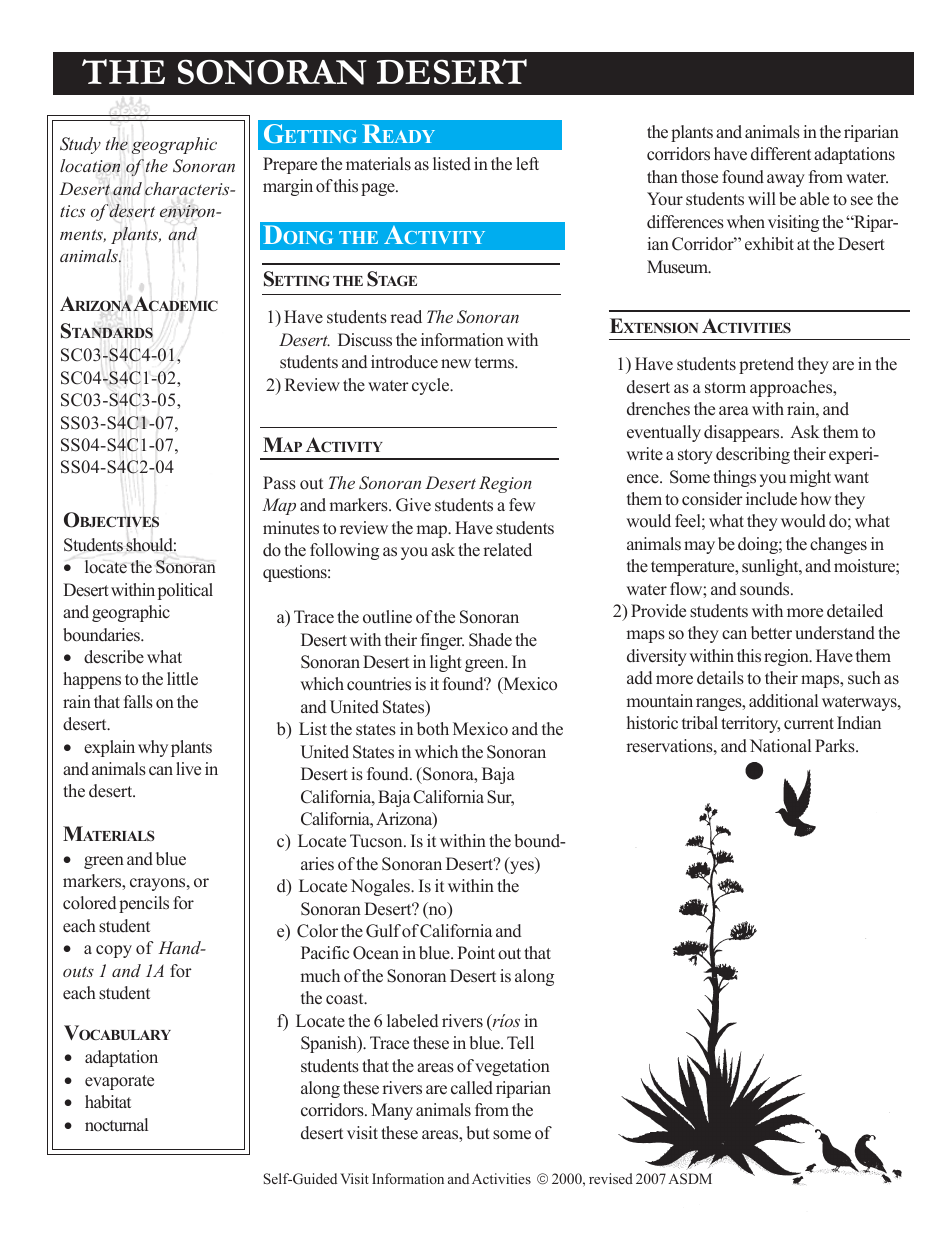 Image resolution: width=952 pixels, height=1233 pixels. Describe the element at coordinates (490, 640) in the document. I see `Shade` at that location.
